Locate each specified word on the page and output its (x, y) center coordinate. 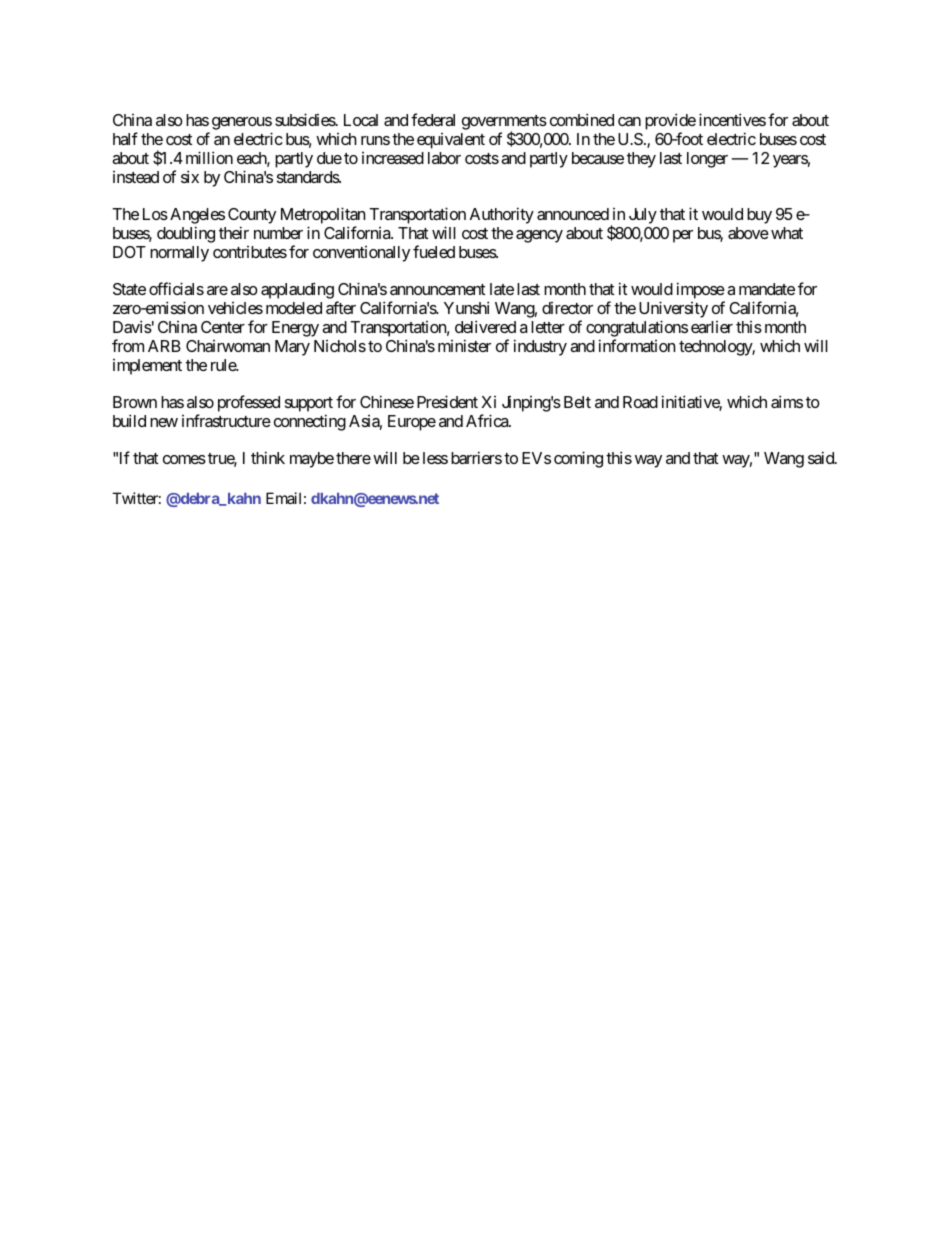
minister (464, 345)
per (683, 236)
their (234, 232)
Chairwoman (228, 346)
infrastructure (226, 420)
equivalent (451, 141)
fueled (434, 251)
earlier (712, 327)
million (209, 157)
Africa (488, 420)
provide (670, 123)
